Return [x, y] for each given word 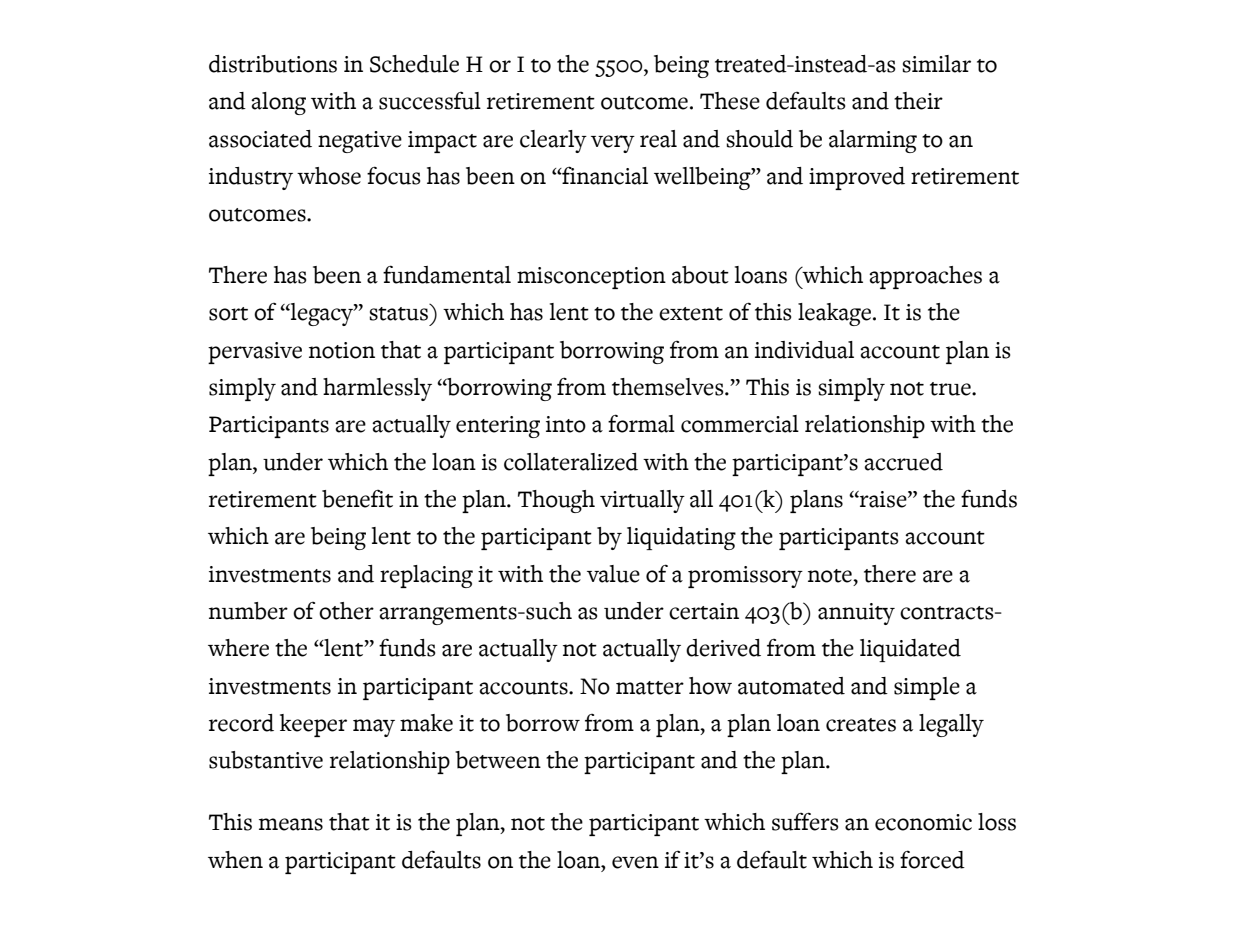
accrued [903, 462]
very [613, 144]
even [635, 862]
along [278, 103]
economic [923, 822]
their [918, 101]
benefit [357, 499]
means [291, 824]
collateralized [571, 462]
